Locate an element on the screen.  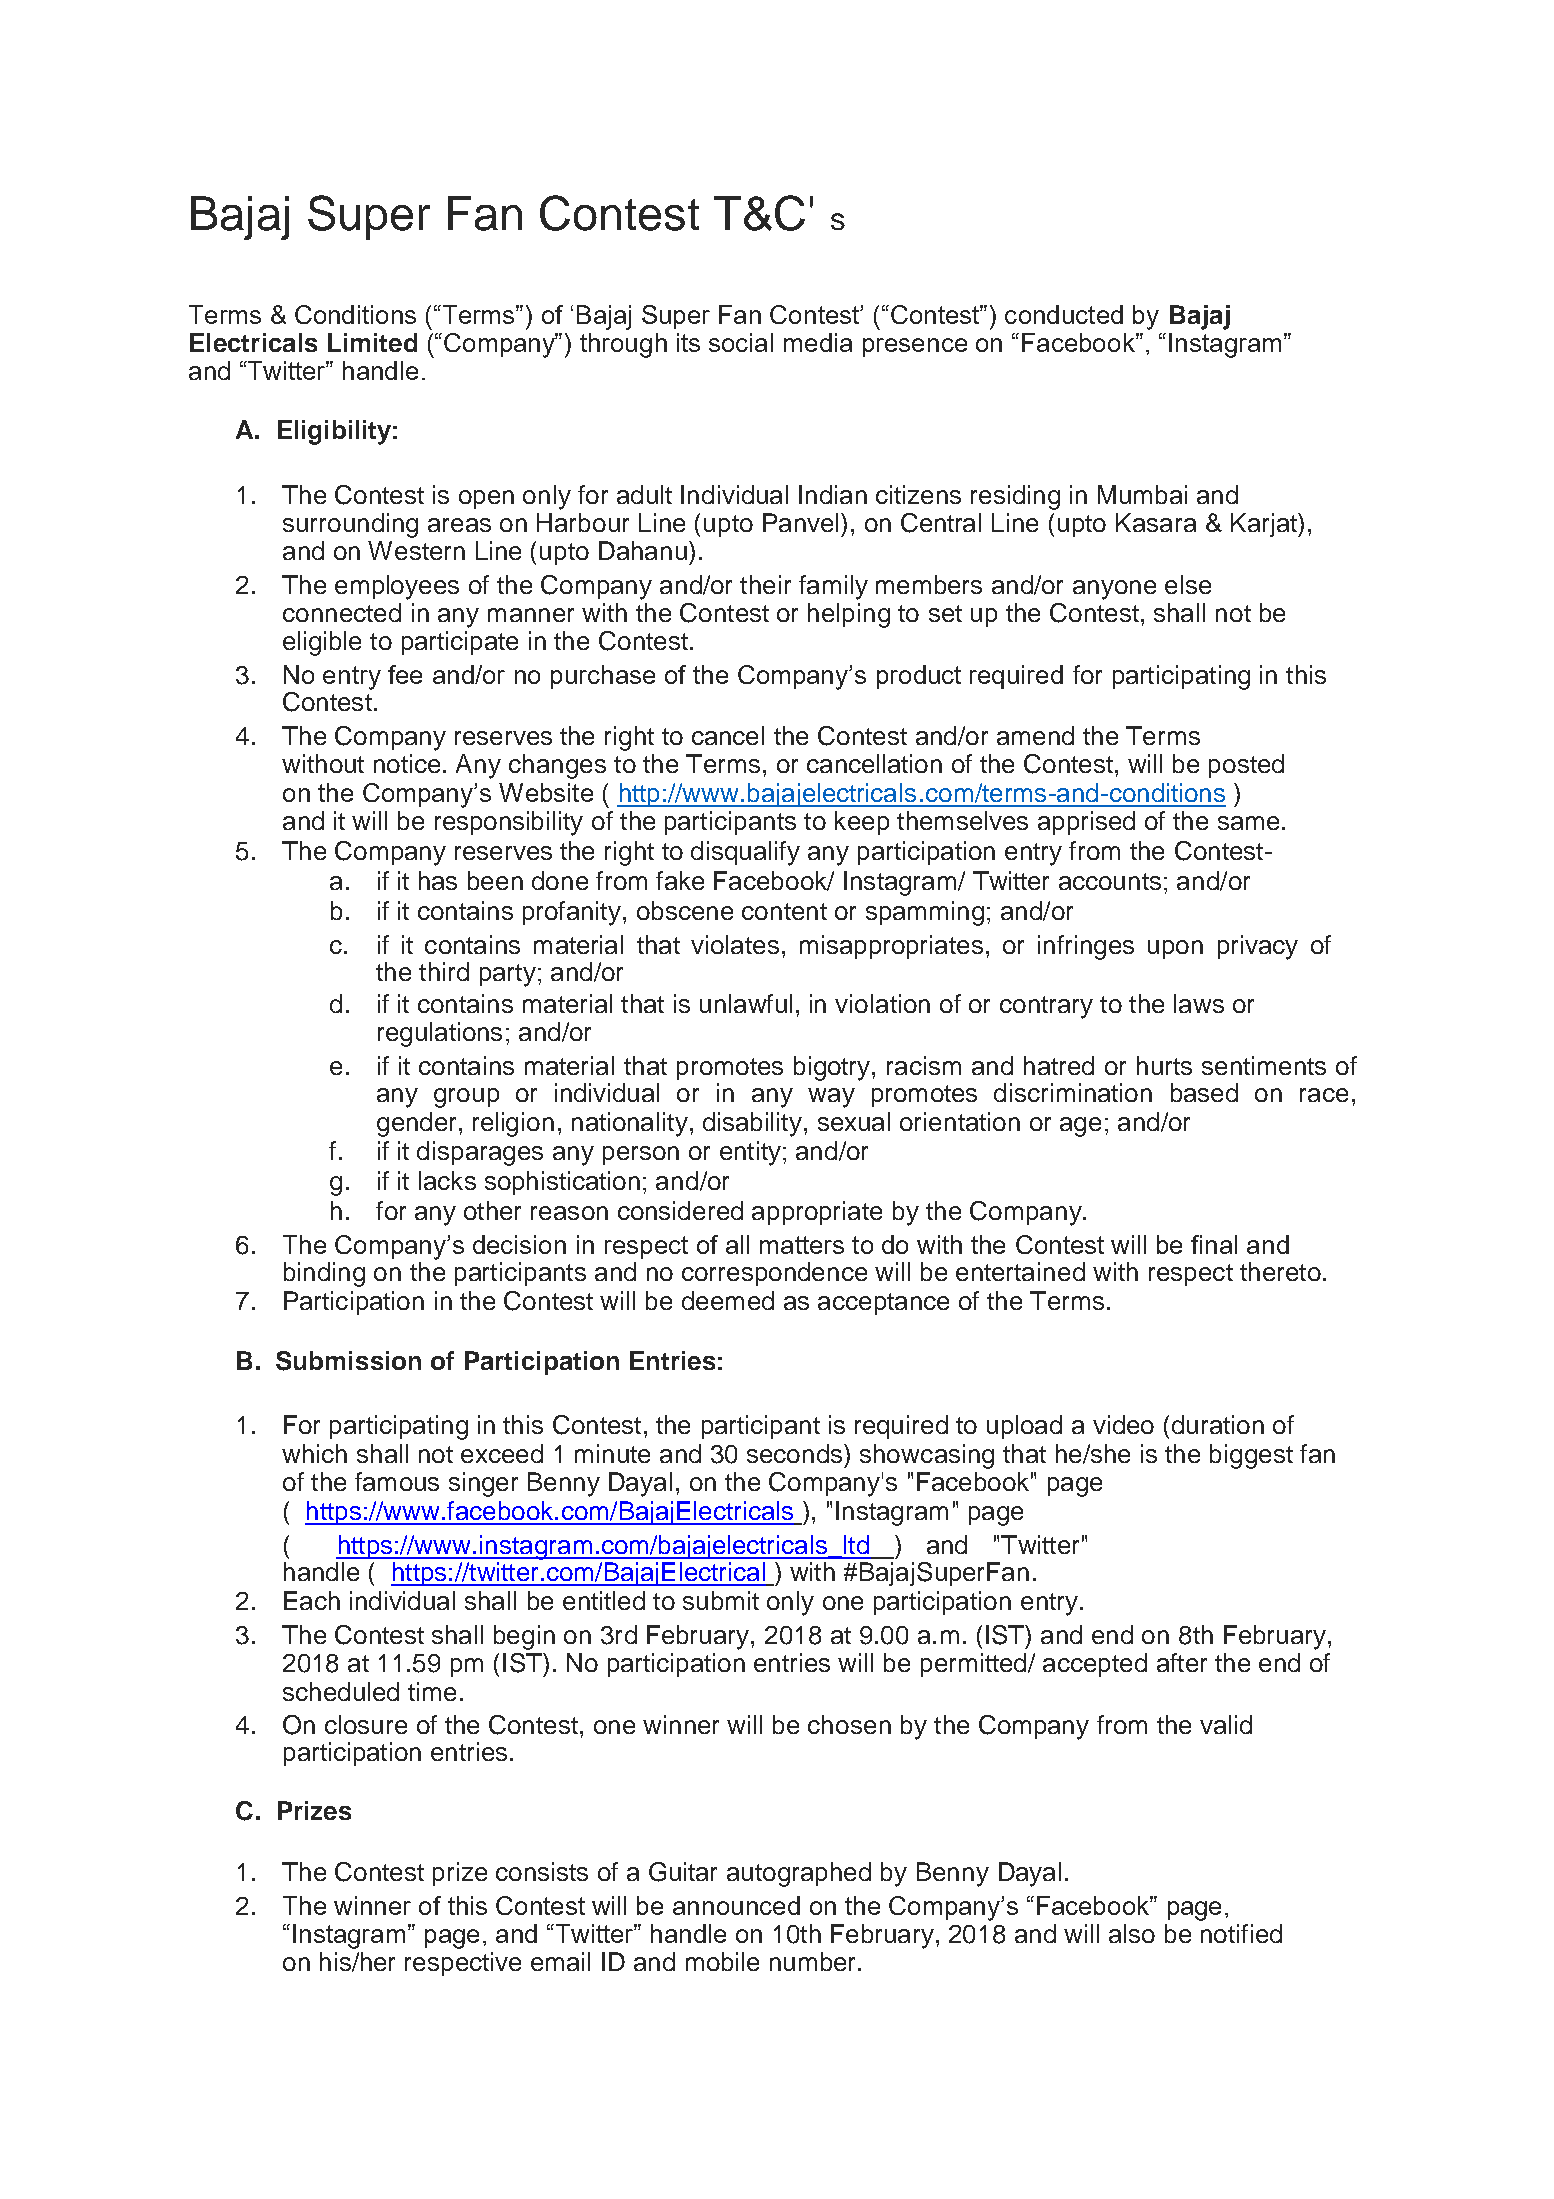
duration is located at coordinates (1218, 1424).
